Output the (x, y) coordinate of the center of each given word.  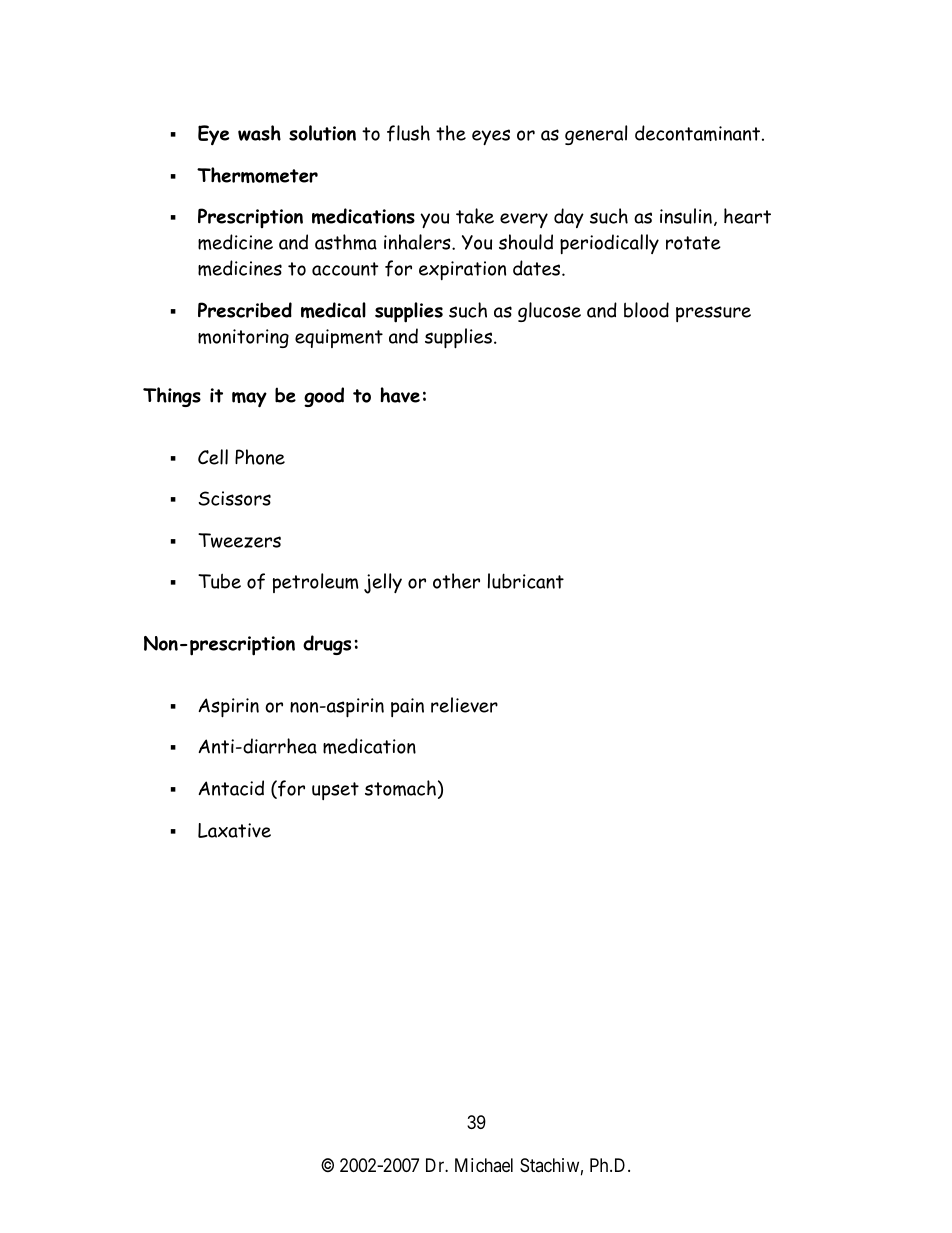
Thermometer (257, 175)
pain (407, 707)
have (400, 395)
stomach (400, 788)
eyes (491, 137)
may (249, 400)
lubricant (526, 581)
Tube (219, 581)
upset (335, 791)
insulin (686, 216)
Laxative (234, 830)
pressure (713, 314)
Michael (484, 1165)
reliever (464, 705)
